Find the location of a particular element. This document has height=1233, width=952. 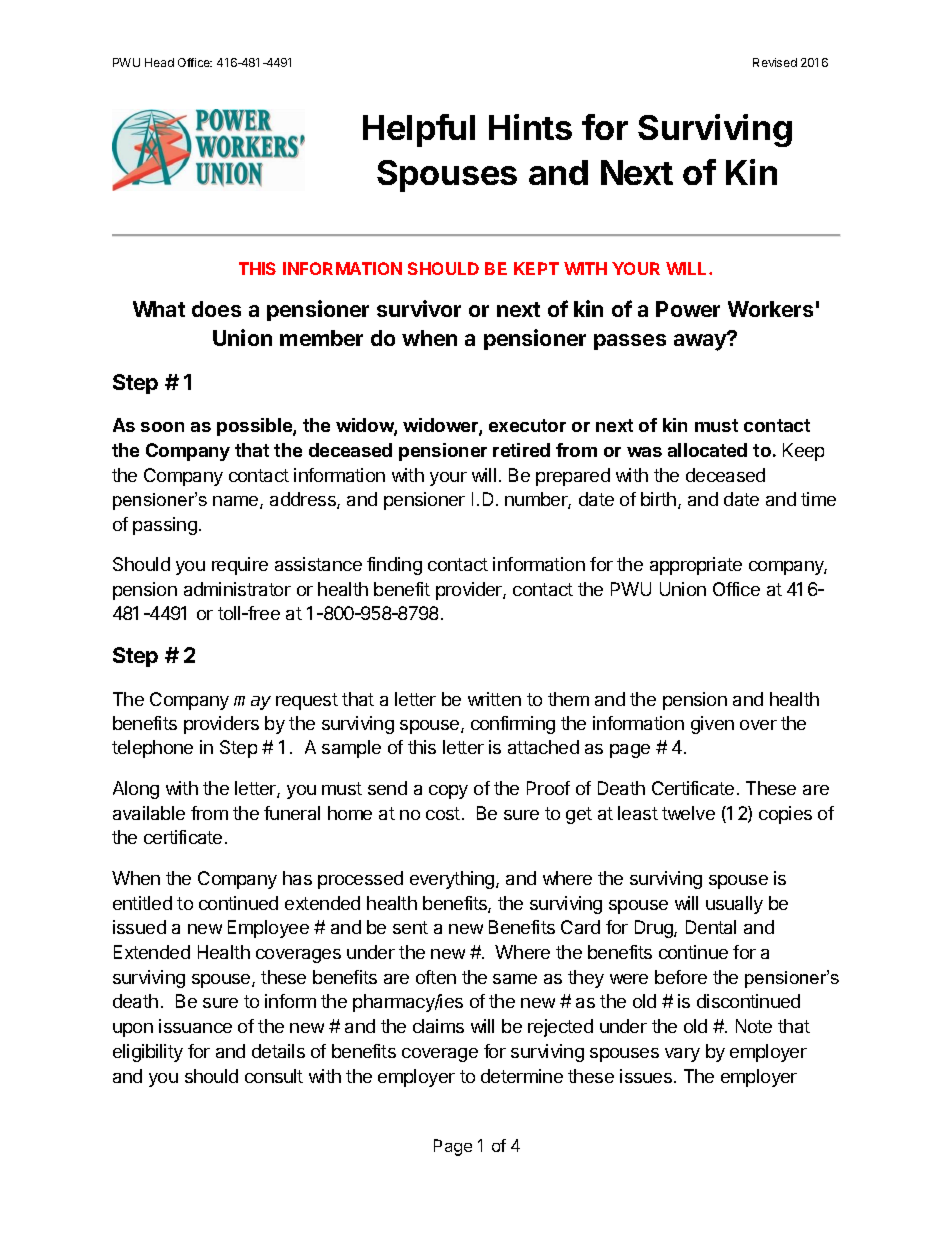

soon is located at coordinates (162, 427).
